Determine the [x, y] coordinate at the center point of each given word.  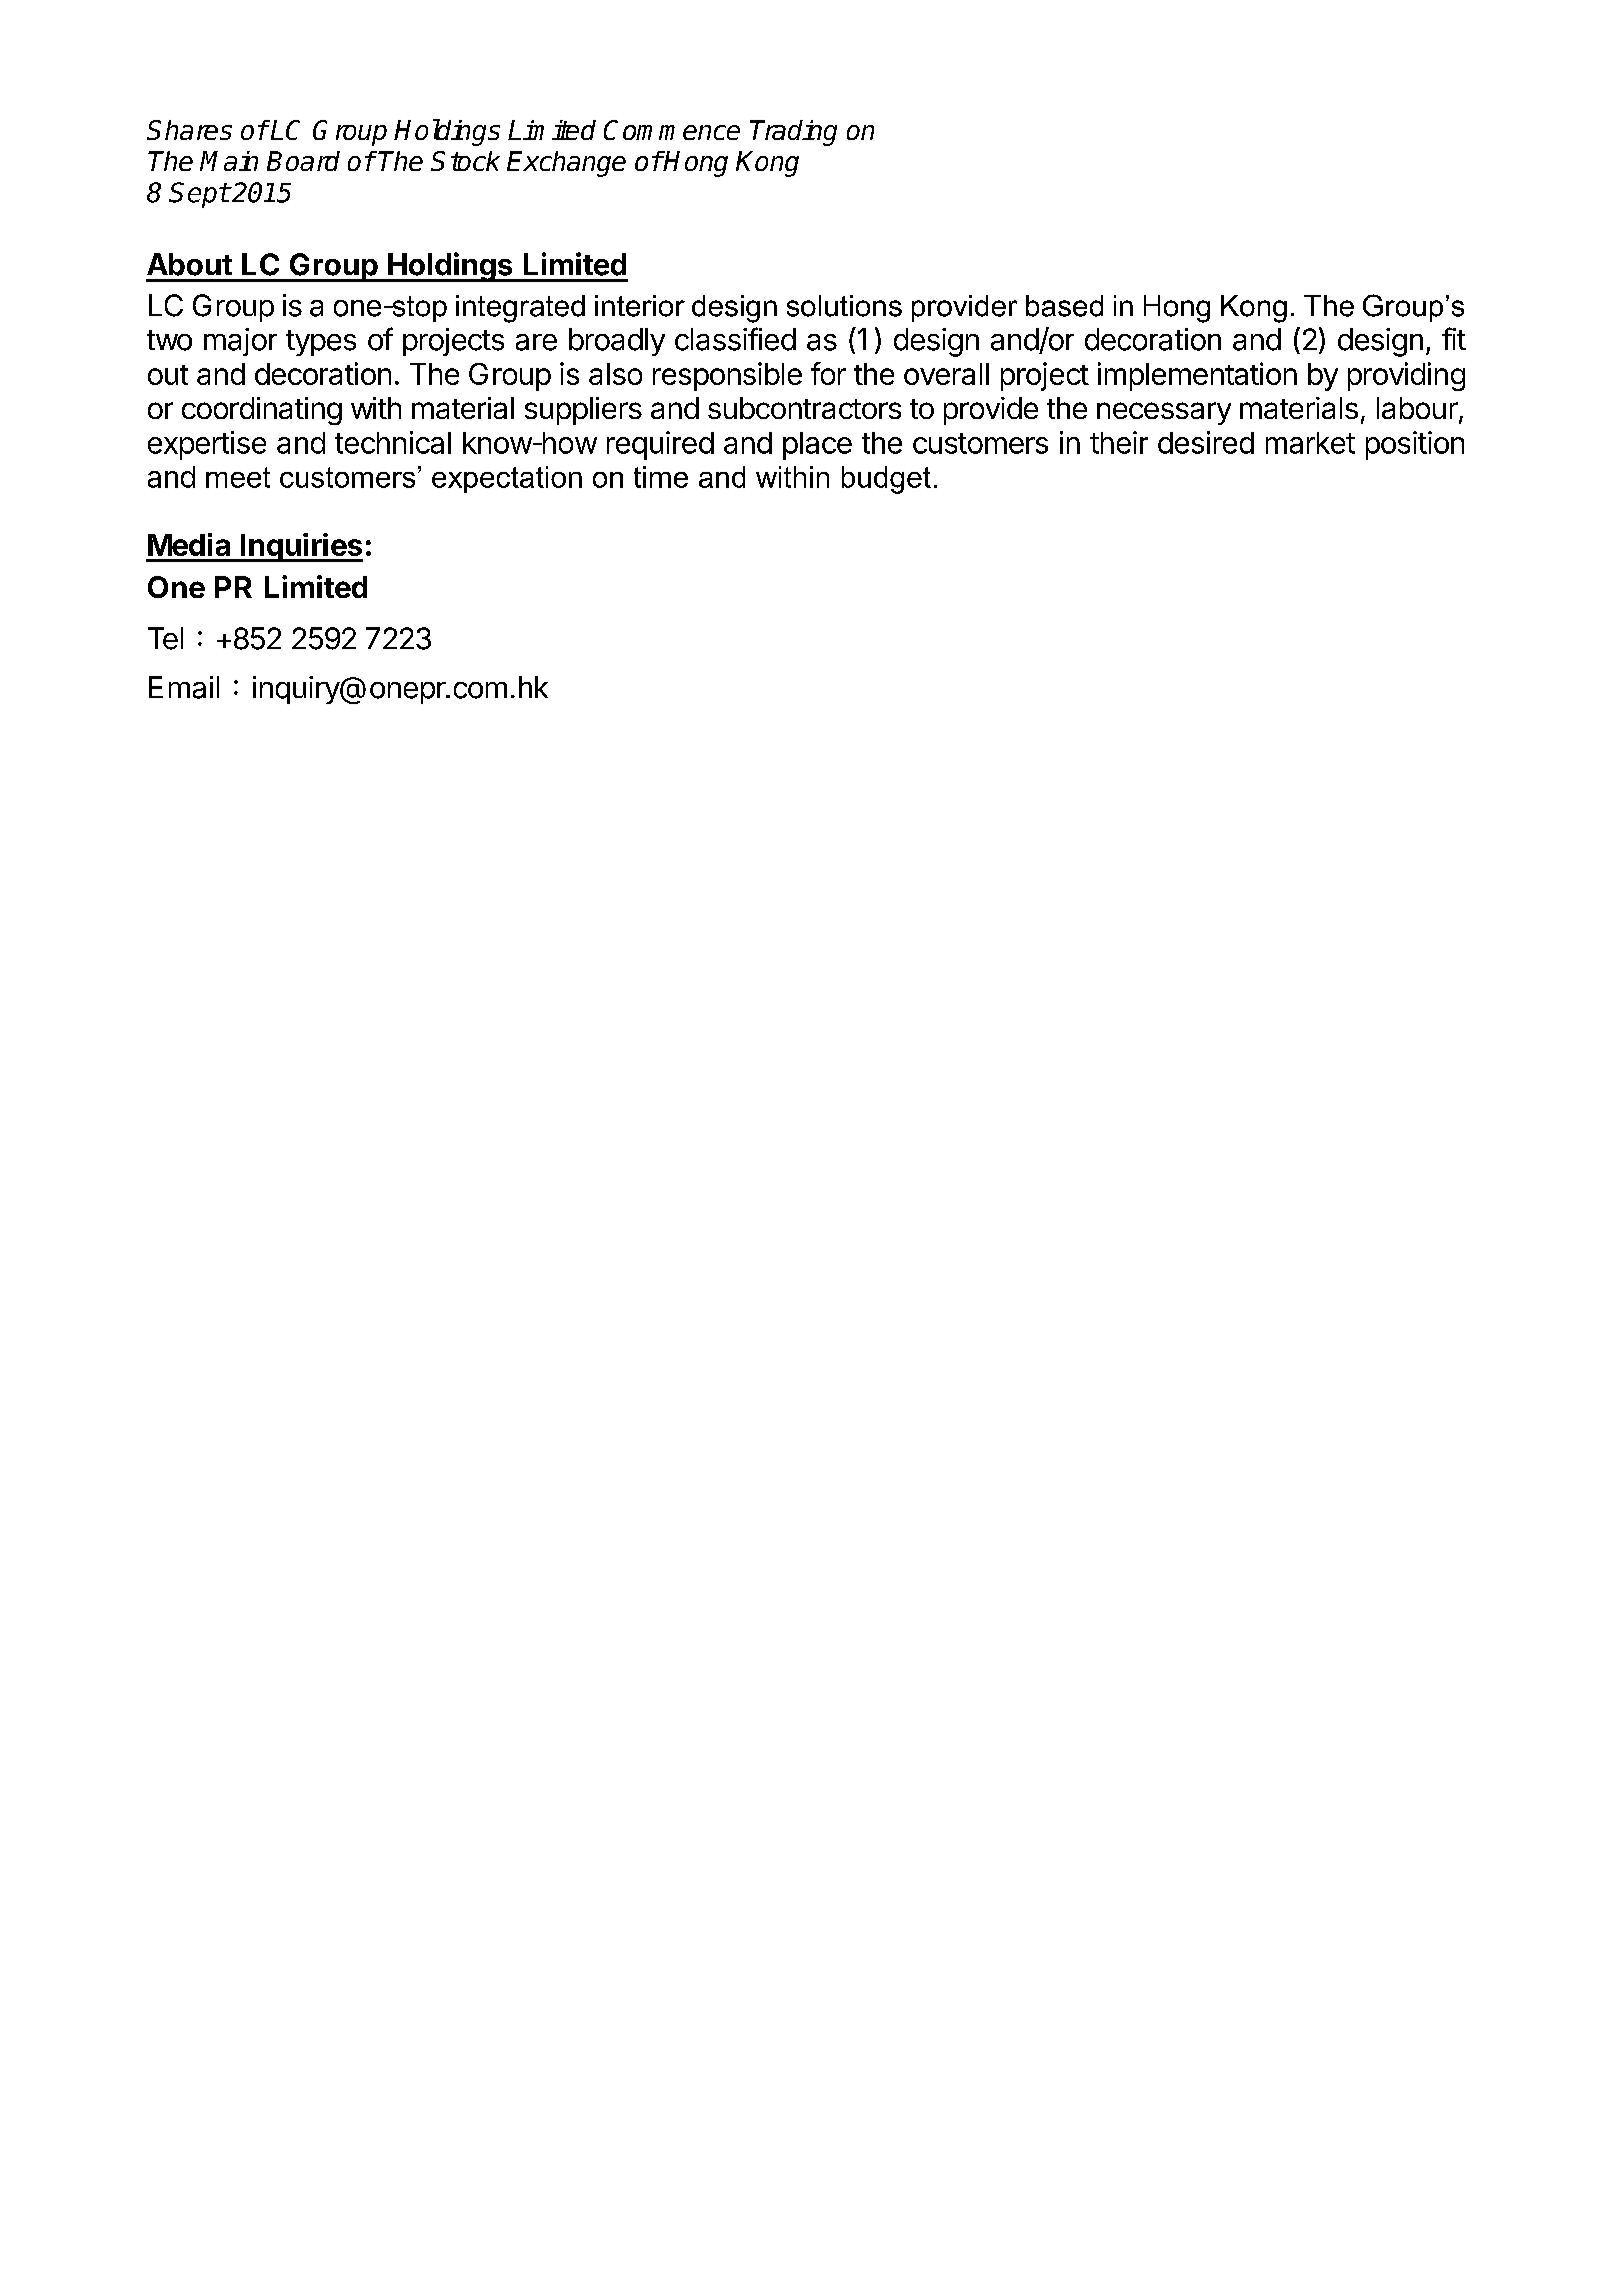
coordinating [262, 411]
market [1310, 443]
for [828, 373]
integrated [520, 309]
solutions [844, 306]
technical [393, 442]
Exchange [566, 164]
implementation [1197, 376]
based [1064, 306]
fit [1454, 338]
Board [303, 161]
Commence [672, 130]
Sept [199, 195]
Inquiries [301, 547]
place [817, 446]
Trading [793, 133]
